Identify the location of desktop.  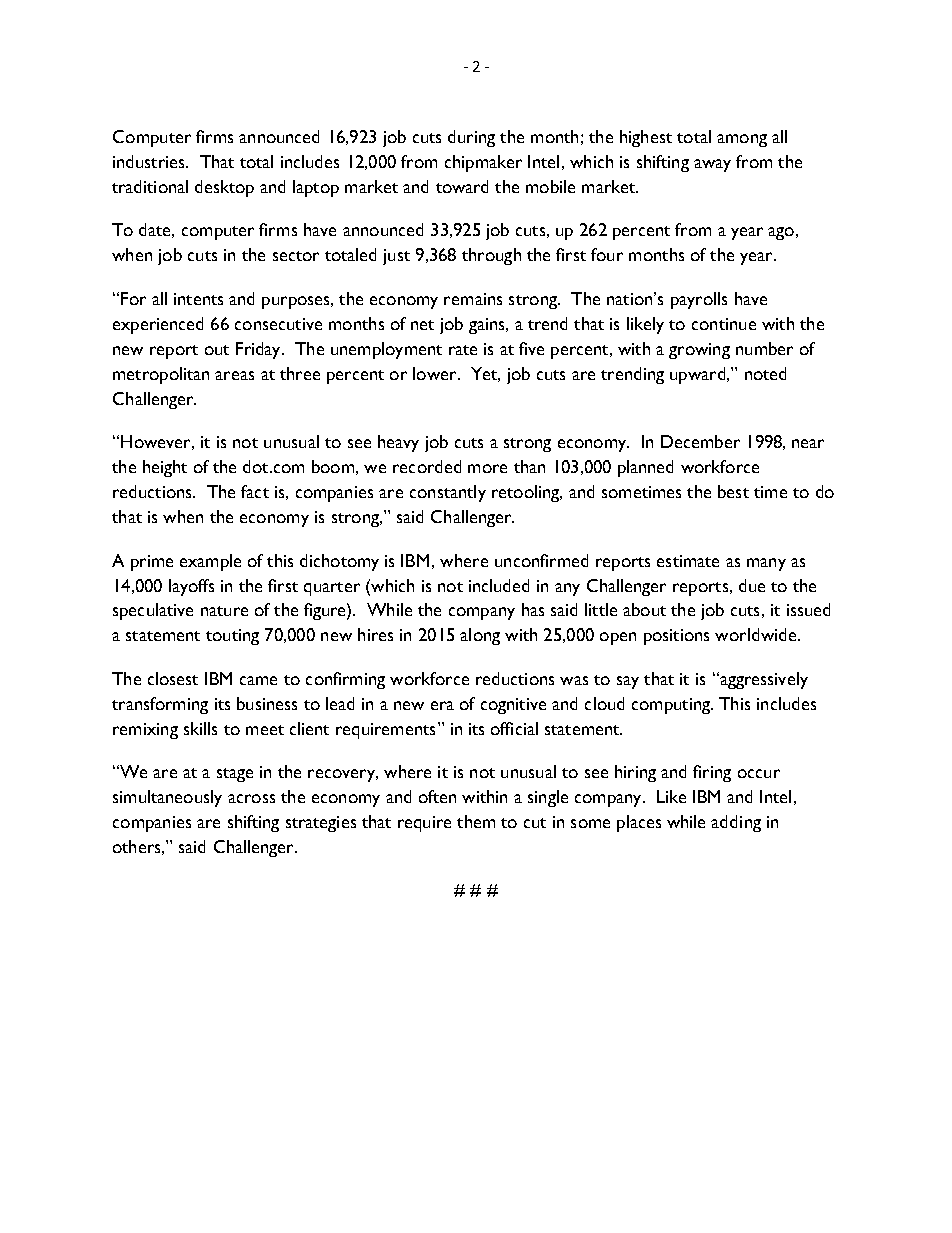
(224, 188).
